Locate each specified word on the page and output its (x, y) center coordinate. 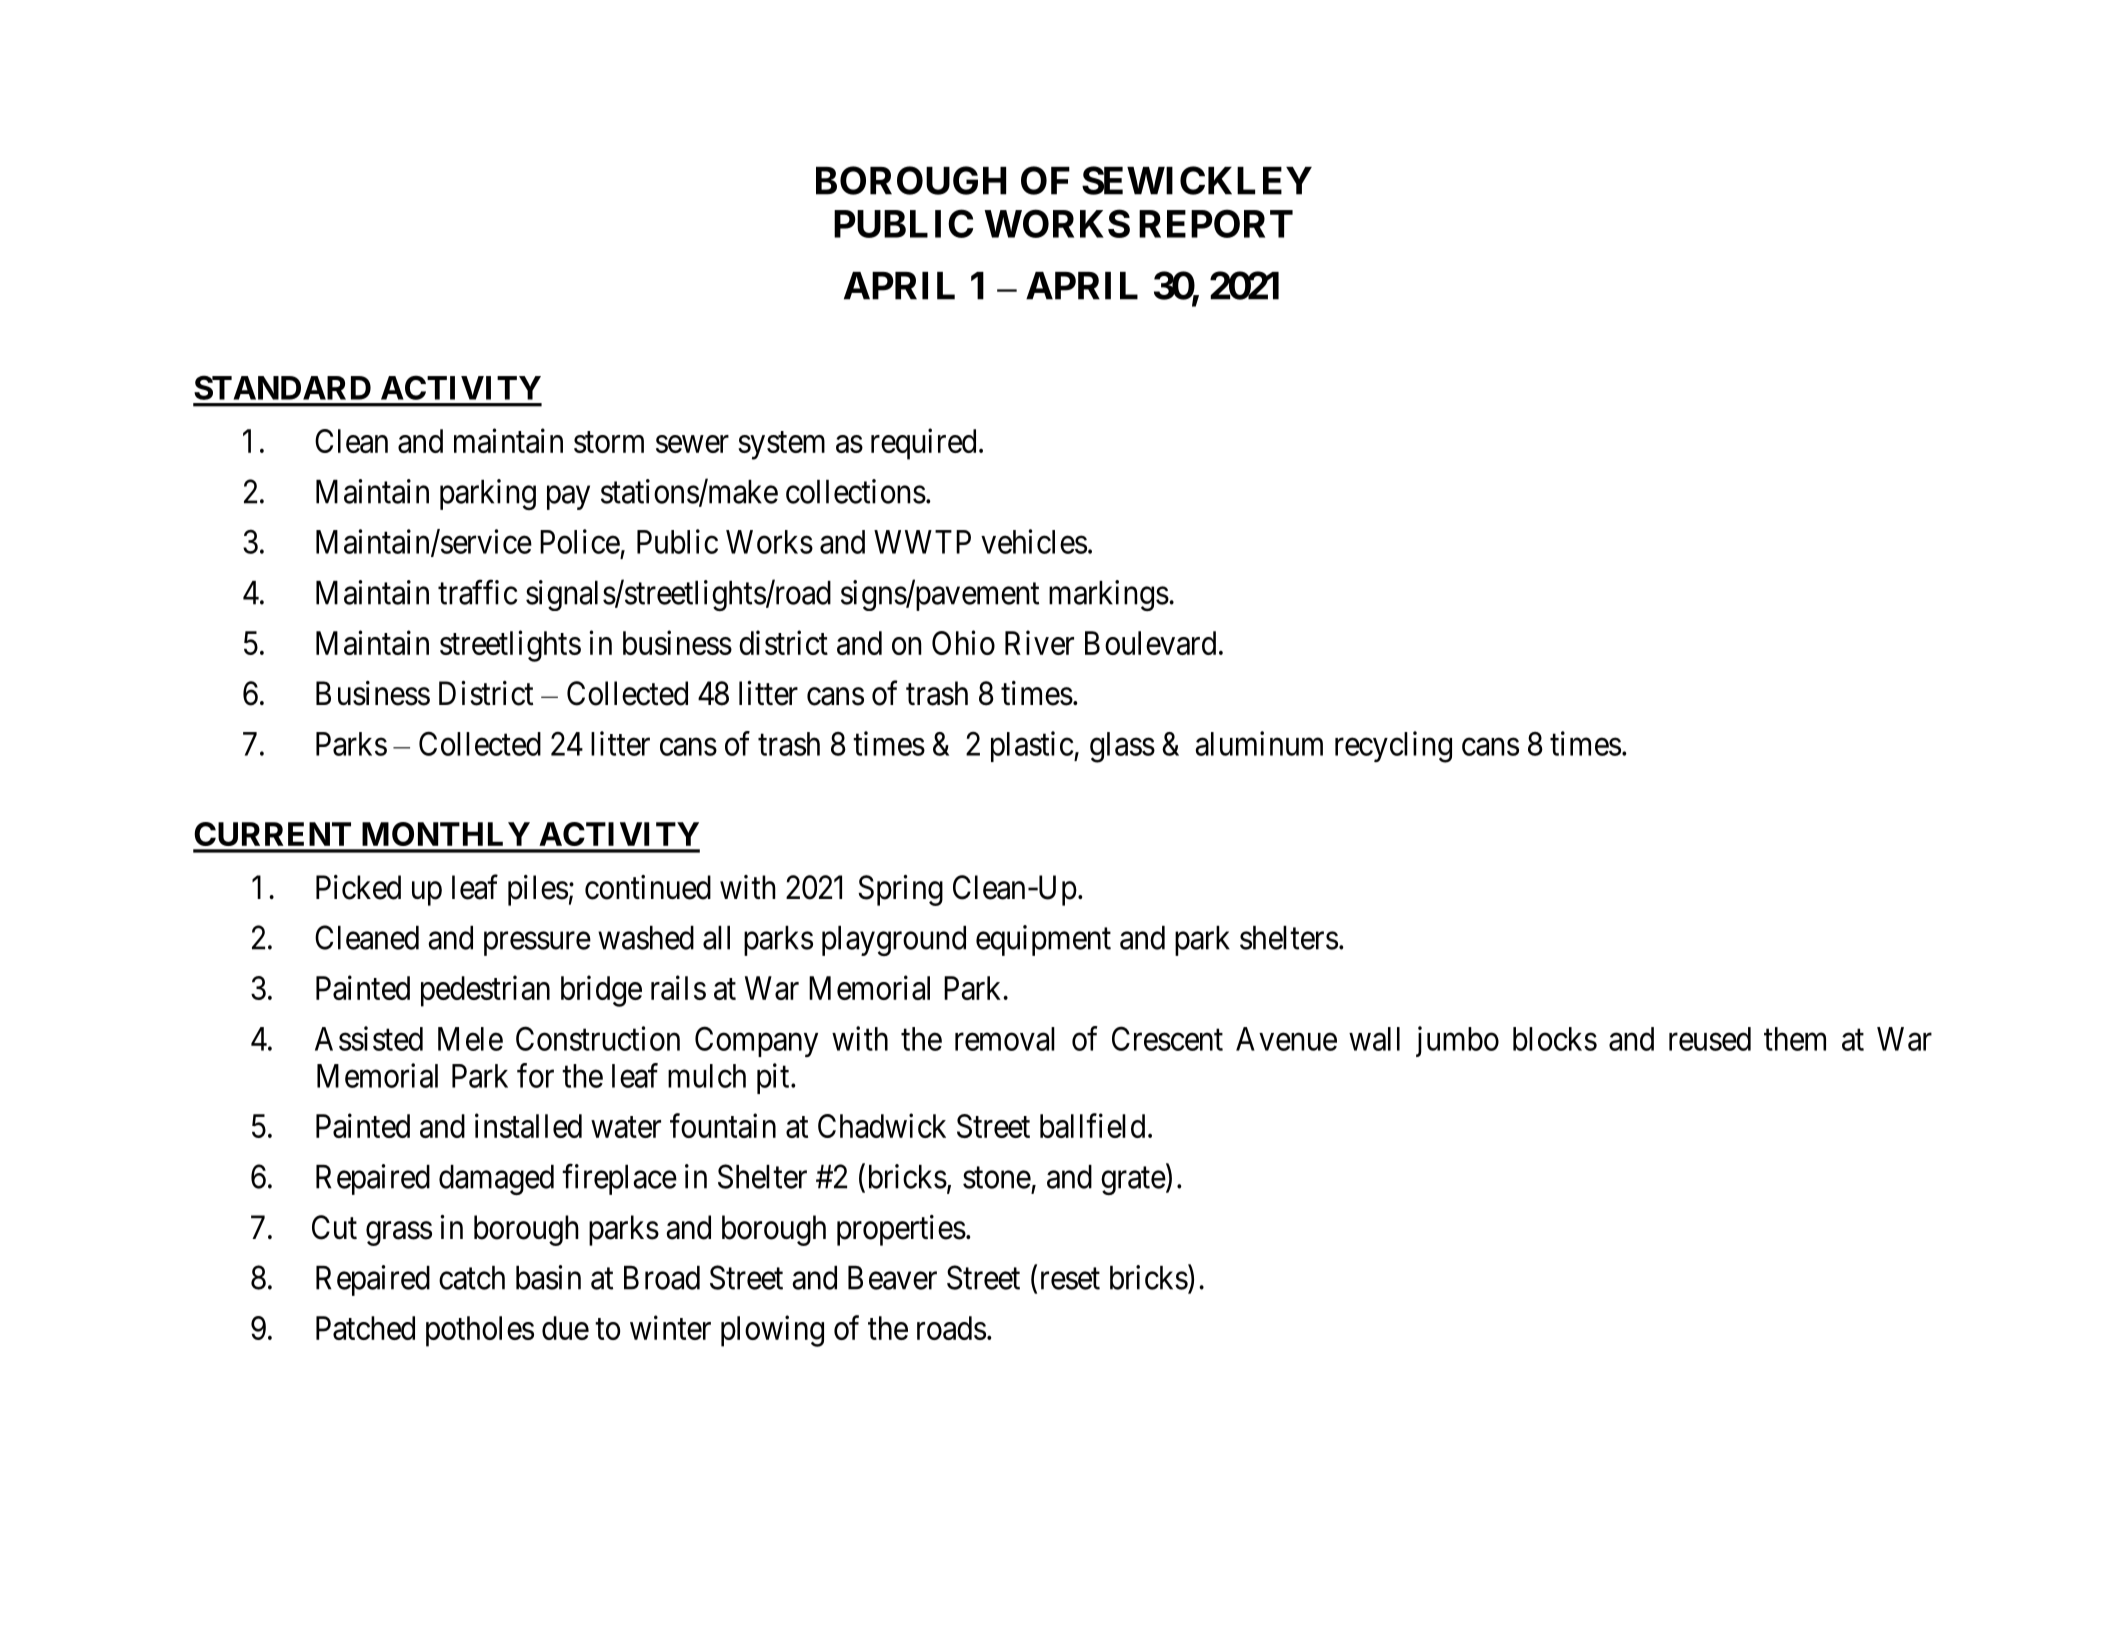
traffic (477, 592)
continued (648, 887)
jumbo (1457, 1041)
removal (1005, 1039)
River (1039, 642)
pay (568, 498)
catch (472, 1278)
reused (1710, 1039)
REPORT (1216, 223)
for (535, 1075)
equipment (1043, 940)
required (923, 444)
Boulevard (1150, 643)
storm (609, 442)
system (781, 446)
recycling (1393, 747)
